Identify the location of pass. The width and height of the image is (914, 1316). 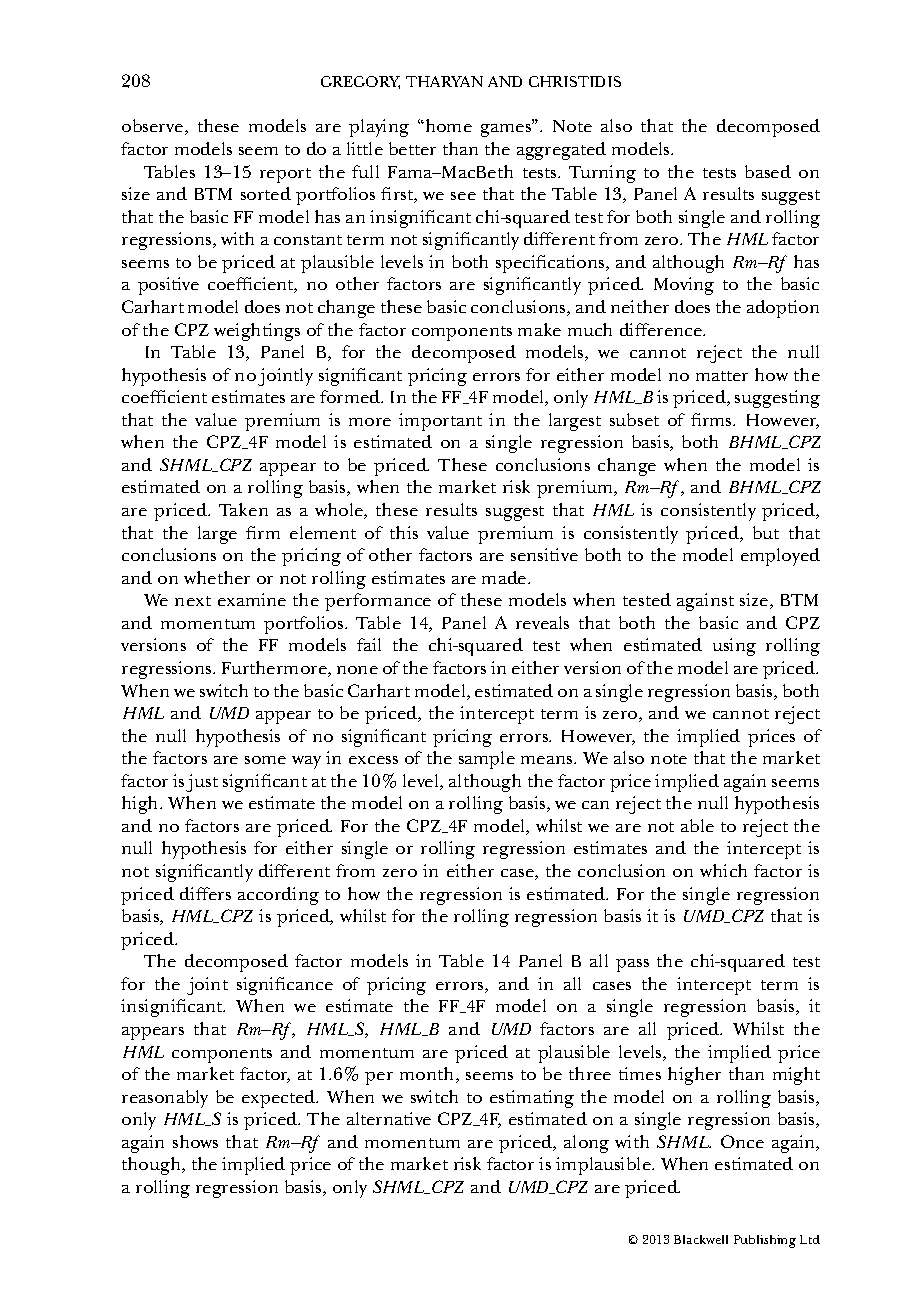
(632, 965).
